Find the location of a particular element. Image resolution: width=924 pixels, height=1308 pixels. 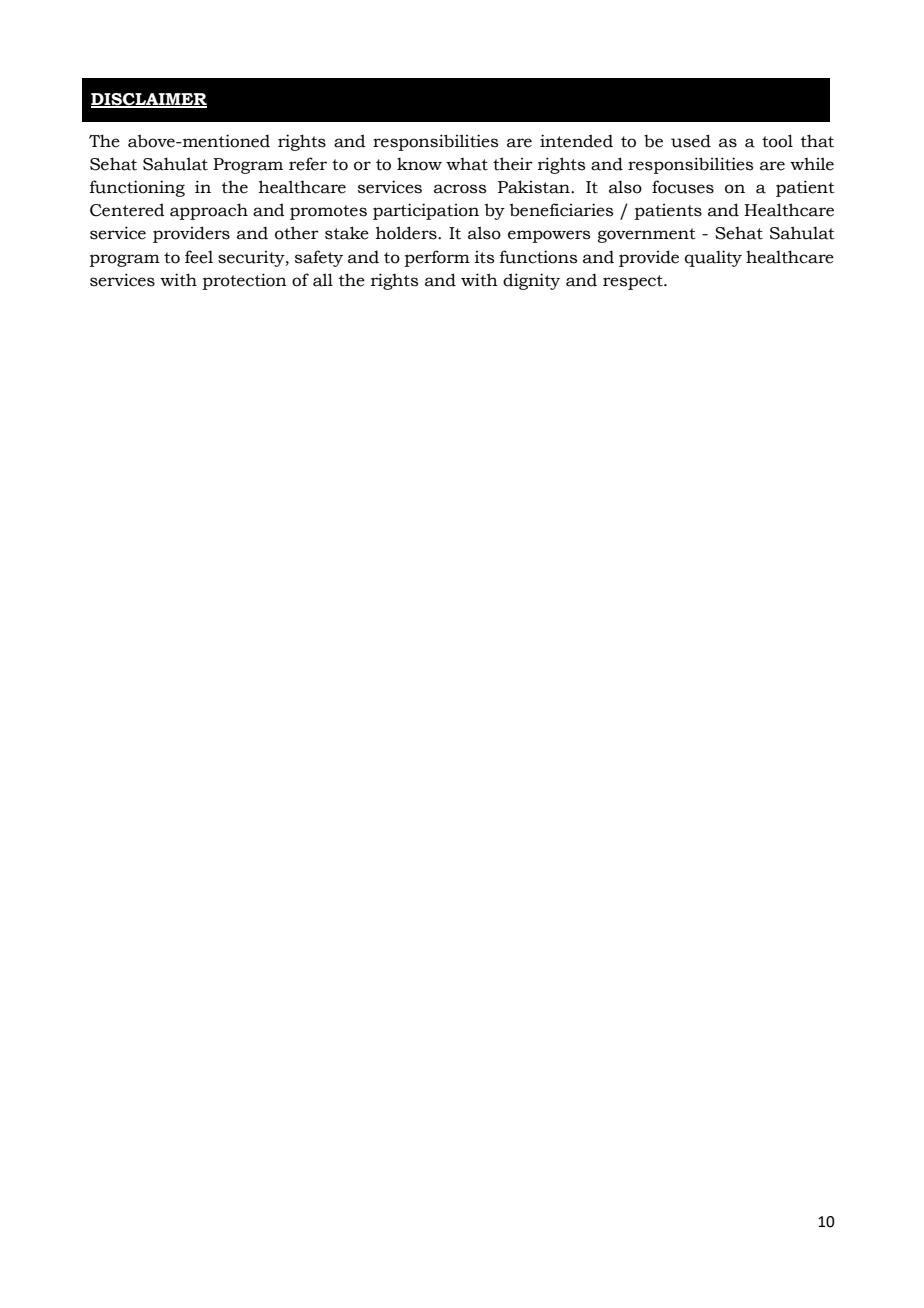

DISCLAIMER is located at coordinates (149, 100).
